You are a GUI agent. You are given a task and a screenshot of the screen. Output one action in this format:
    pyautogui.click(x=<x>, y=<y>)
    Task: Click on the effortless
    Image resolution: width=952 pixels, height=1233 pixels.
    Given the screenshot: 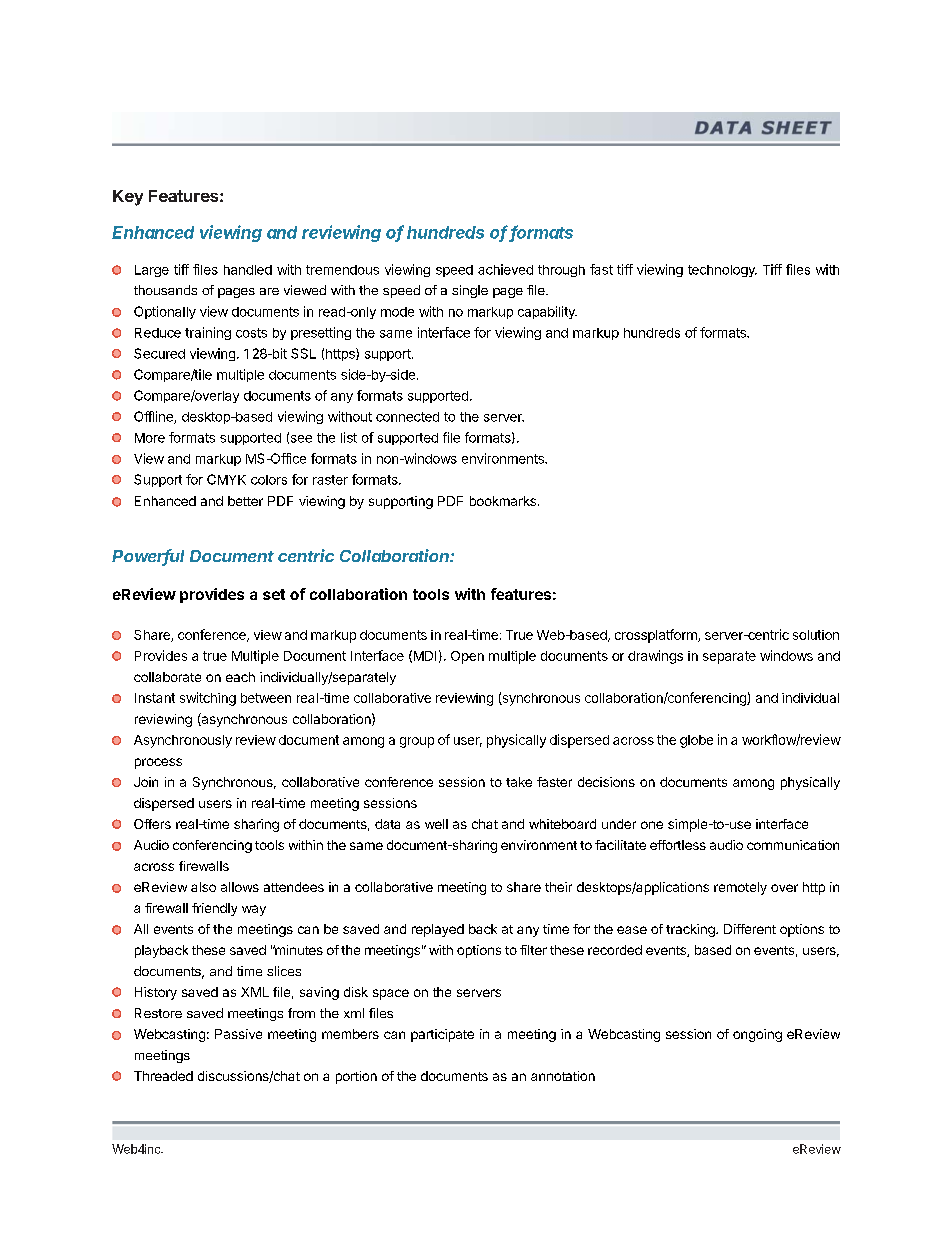 What is the action you would take?
    pyautogui.click(x=678, y=845)
